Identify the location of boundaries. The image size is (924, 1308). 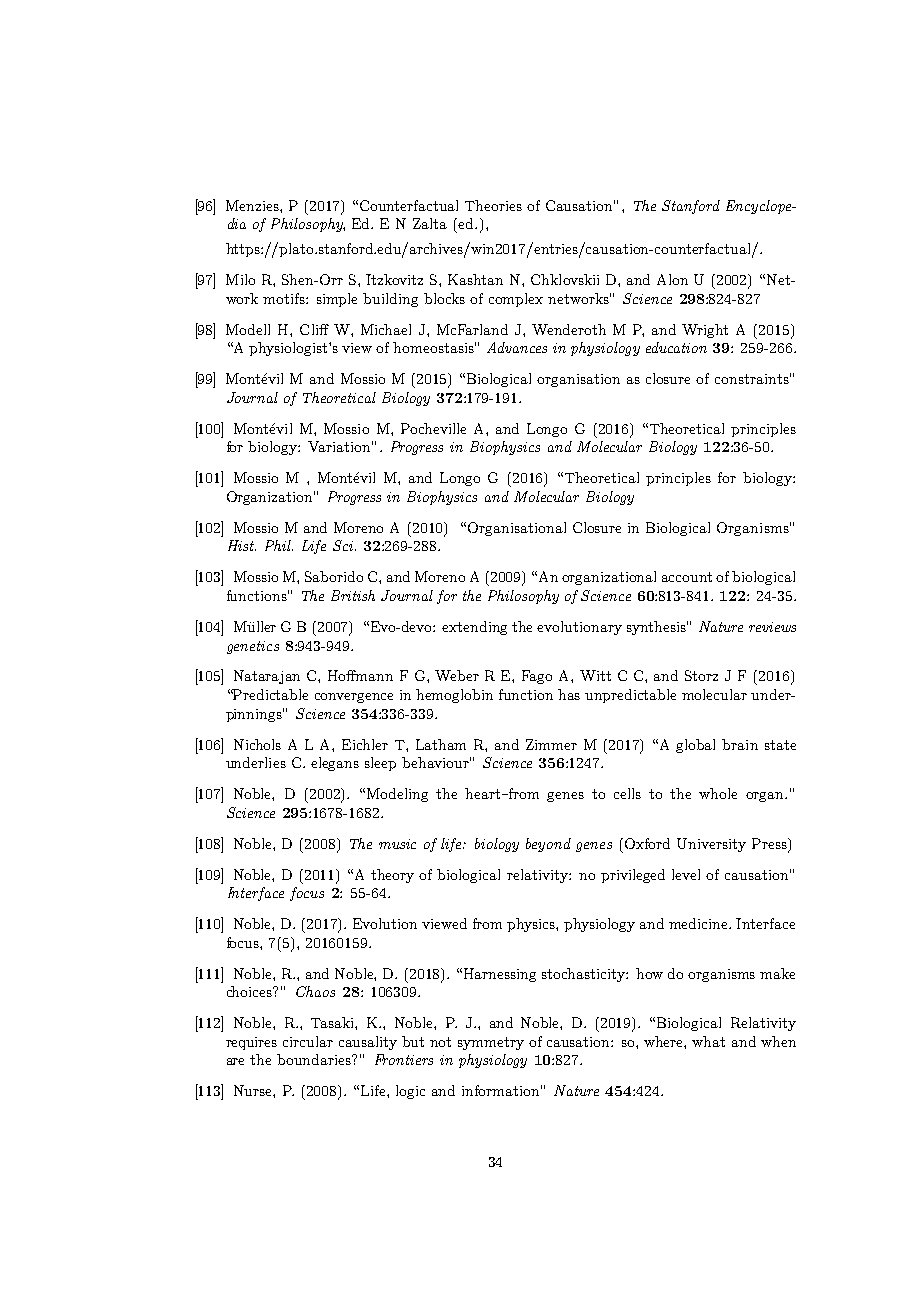
(315, 1059).
